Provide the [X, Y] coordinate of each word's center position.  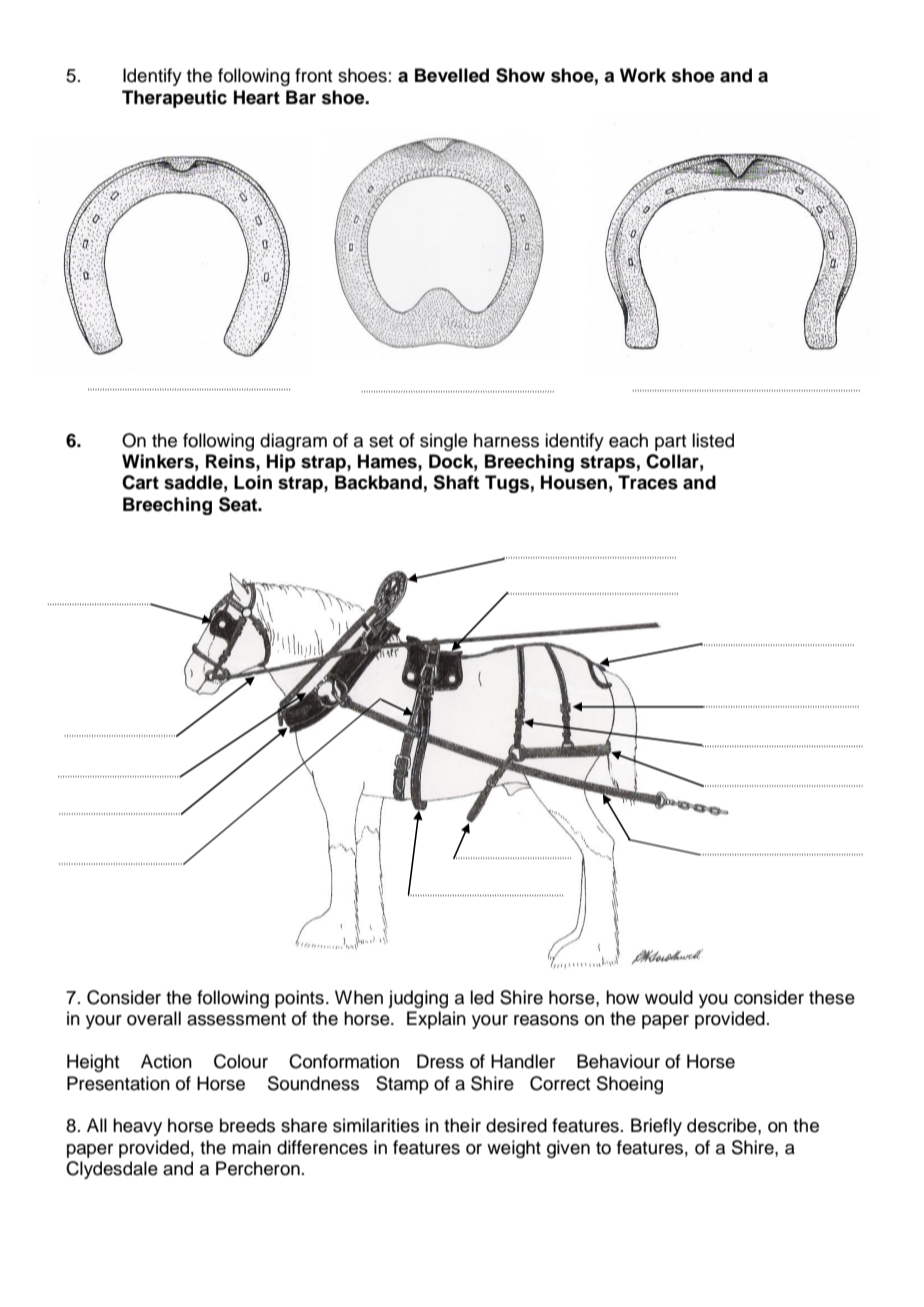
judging [418, 999]
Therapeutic [174, 99]
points [299, 999]
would [669, 997]
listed [713, 440]
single [444, 442]
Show [520, 75]
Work [643, 75]
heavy [137, 1127]
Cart [140, 482]
